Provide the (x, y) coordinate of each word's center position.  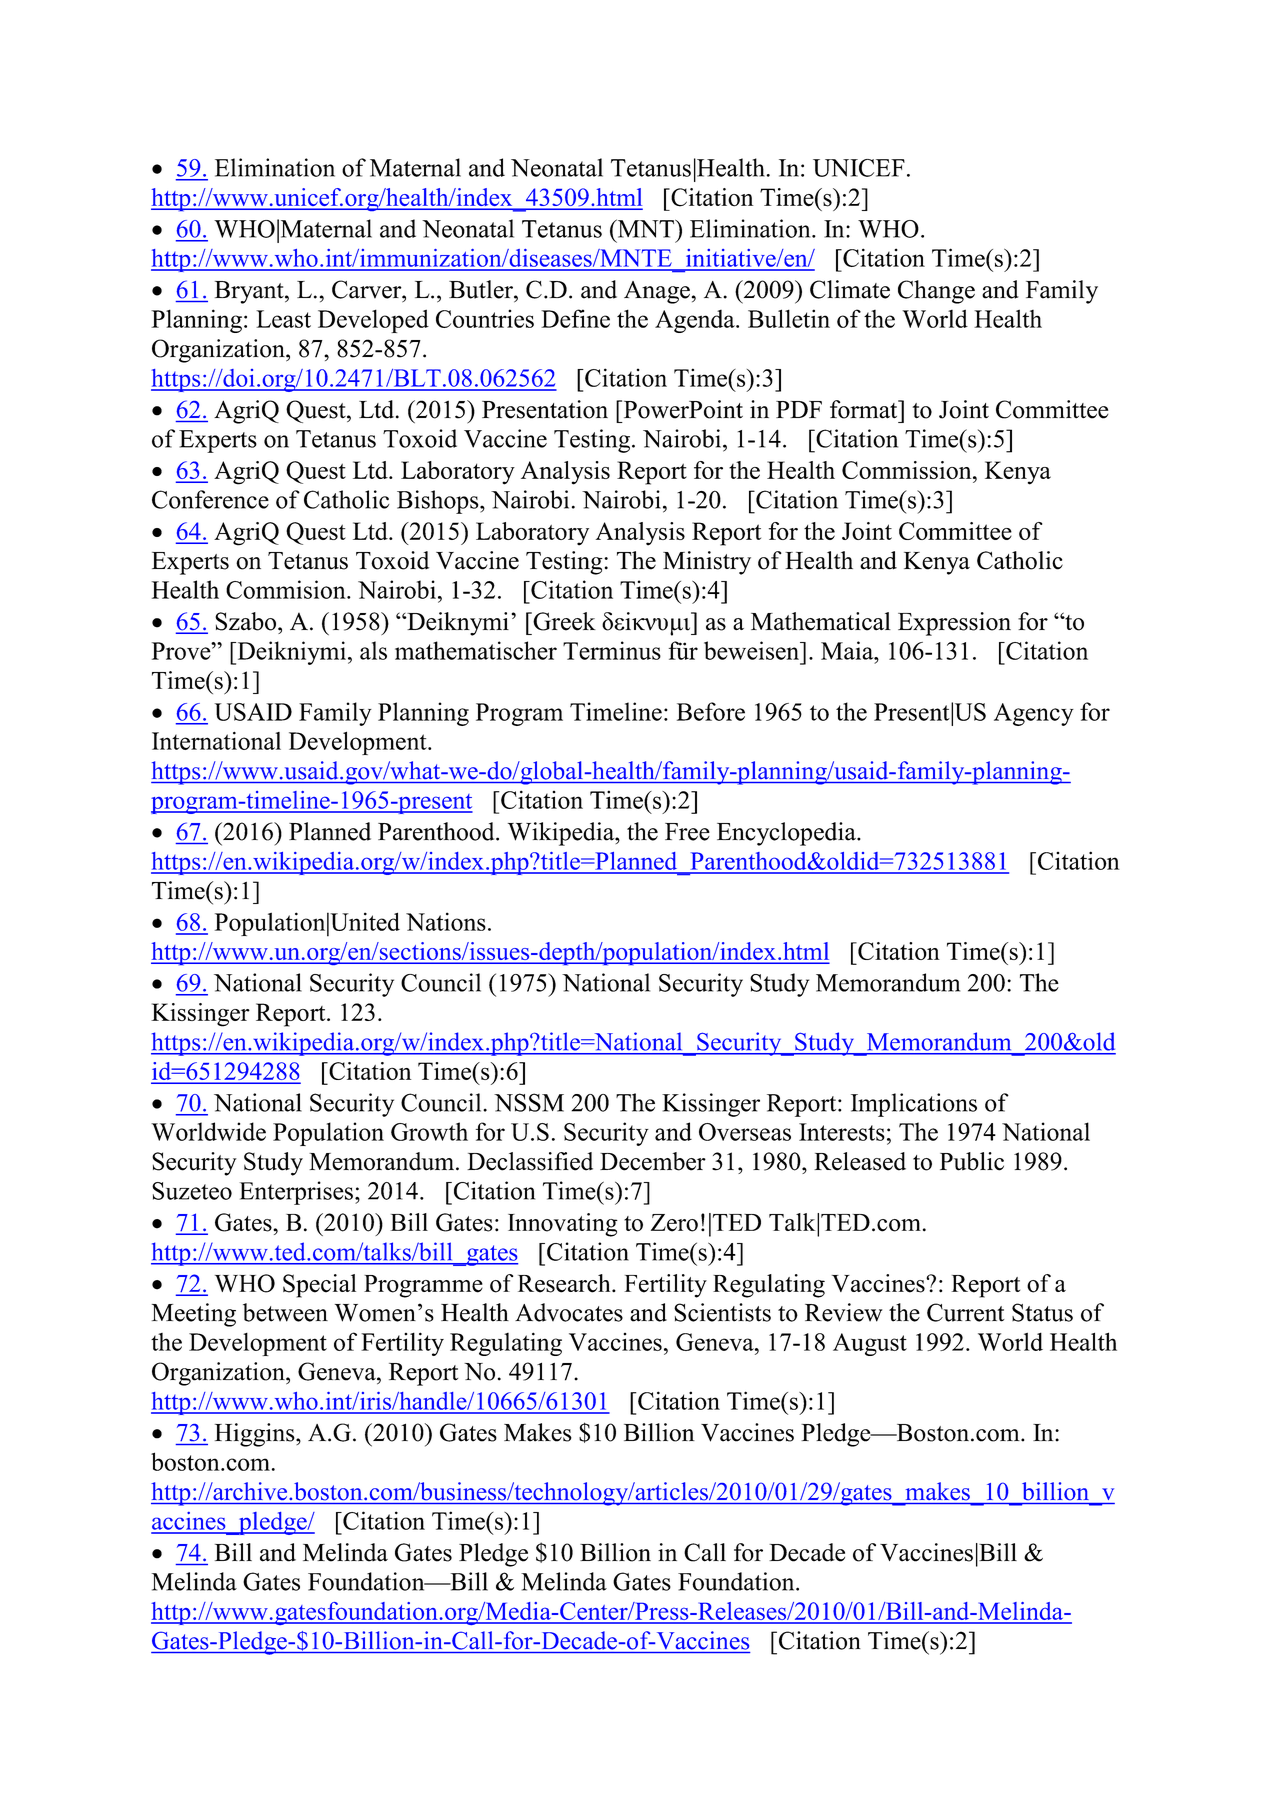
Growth (429, 1131)
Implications (914, 1105)
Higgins (256, 1435)
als (373, 650)
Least (283, 319)
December (653, 1161)
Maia (848, 650)
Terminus (612, 650)
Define (575, 318)
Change (936, 292)
